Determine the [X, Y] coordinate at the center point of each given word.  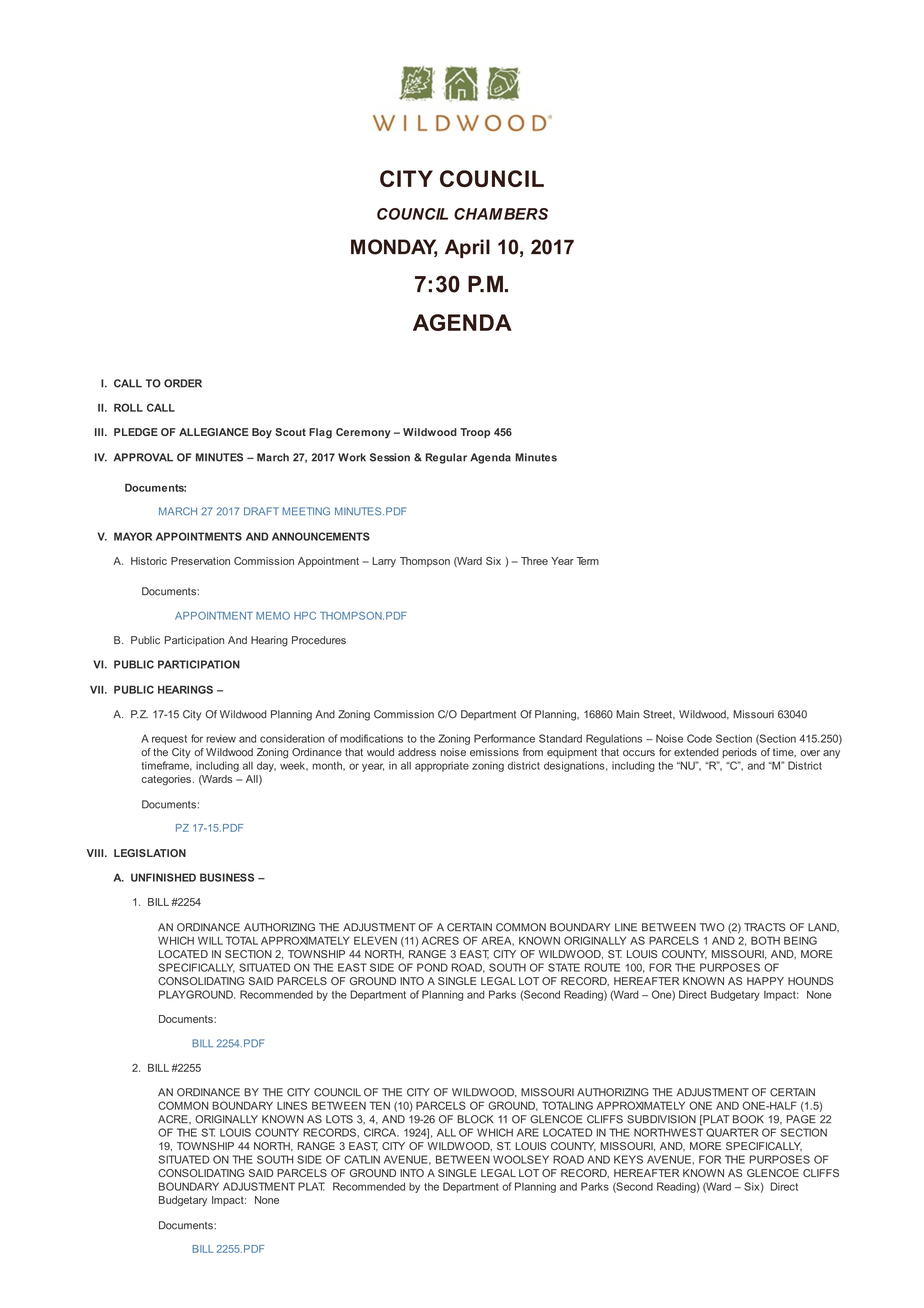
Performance [504, 738]
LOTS [339, 1119]
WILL [210, 941]
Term [588, 561]
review [221, 738]
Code [699, 738]
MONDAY [394, 248]
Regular [446, 458]
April [467, 248]
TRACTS [764, 927]
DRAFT [261, 511]
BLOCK [475, 1119]
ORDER [183, 383]
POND [432, 967]
